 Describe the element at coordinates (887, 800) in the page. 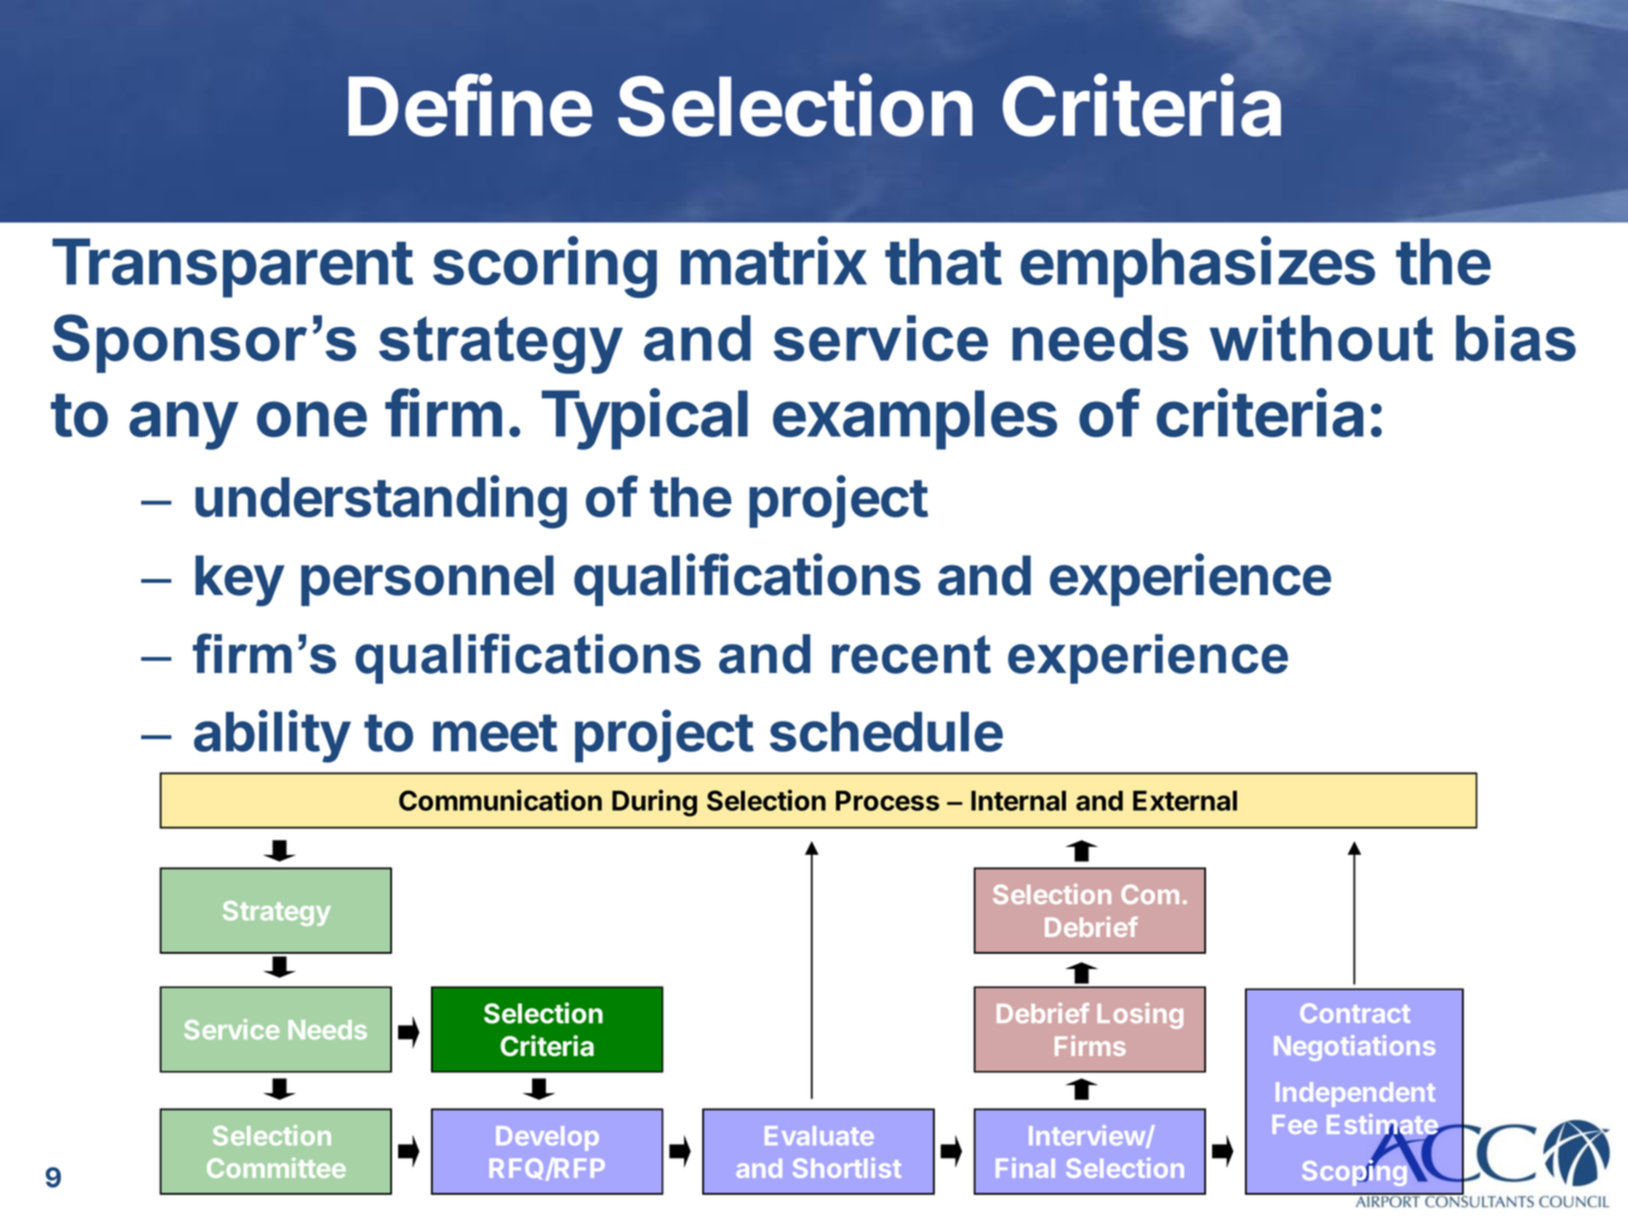

I see `Process` at that location.
